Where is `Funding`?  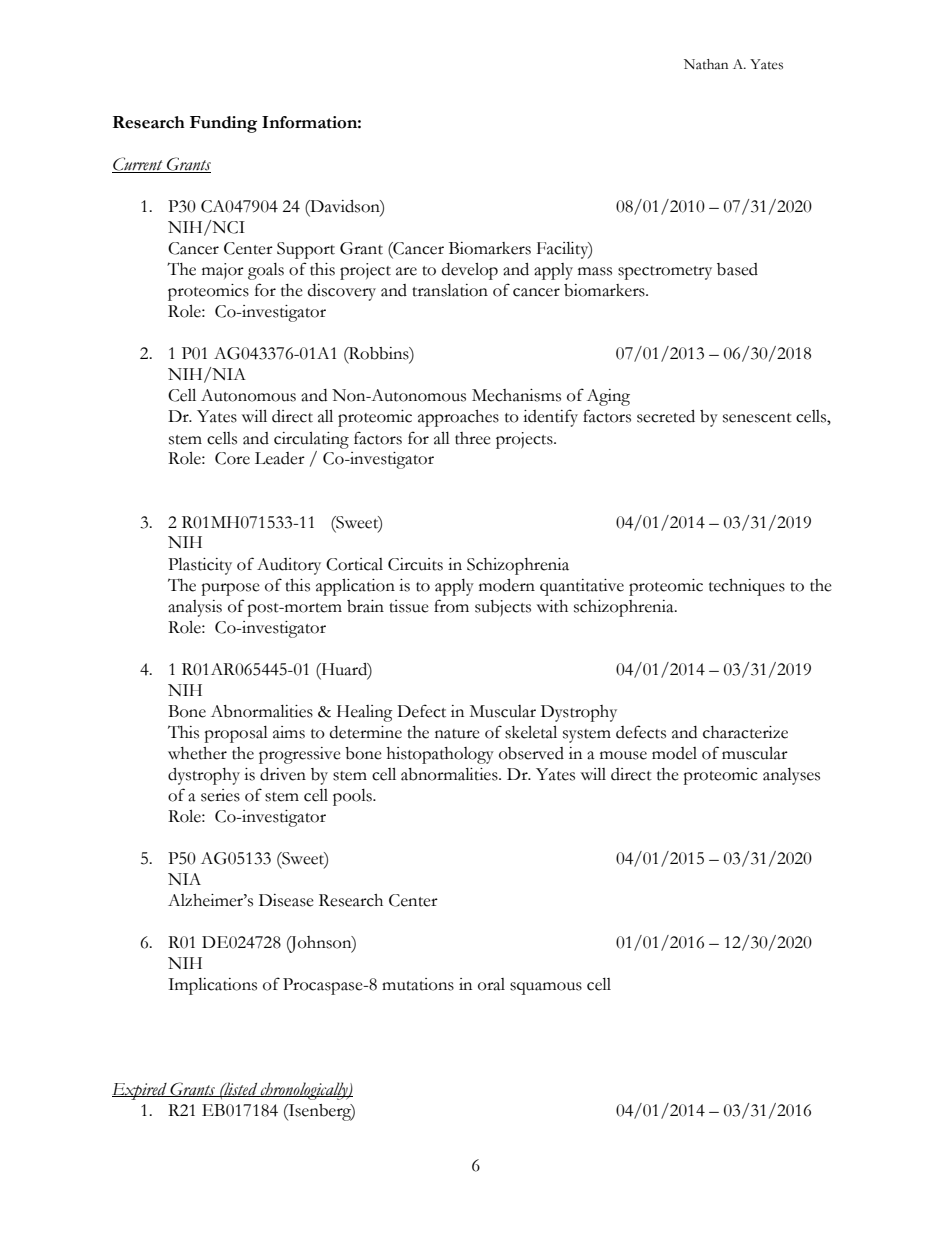
Funding is located at coordinates (223, 124).
